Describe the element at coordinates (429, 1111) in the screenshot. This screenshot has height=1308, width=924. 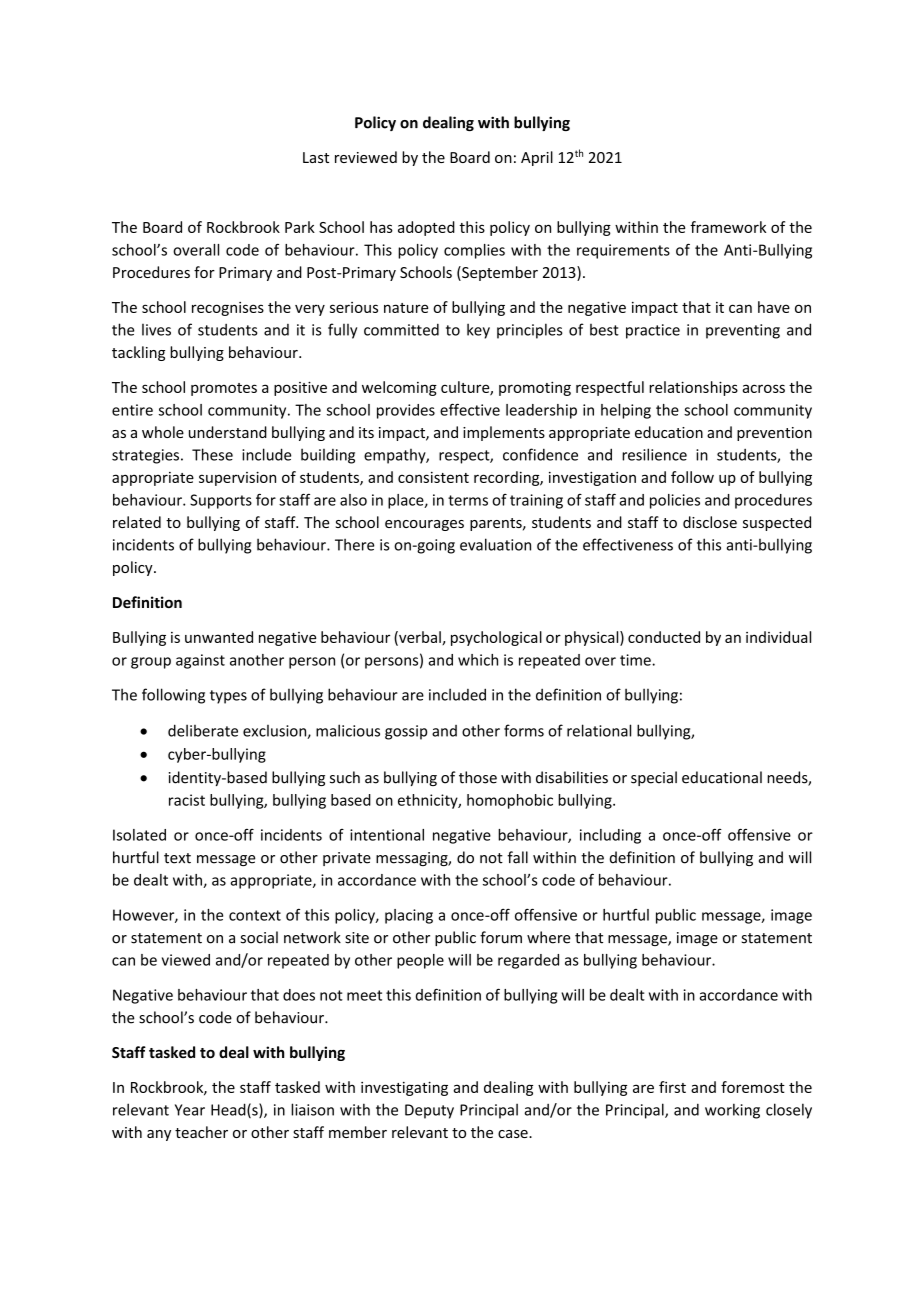
I see `Deputy` at that location.
